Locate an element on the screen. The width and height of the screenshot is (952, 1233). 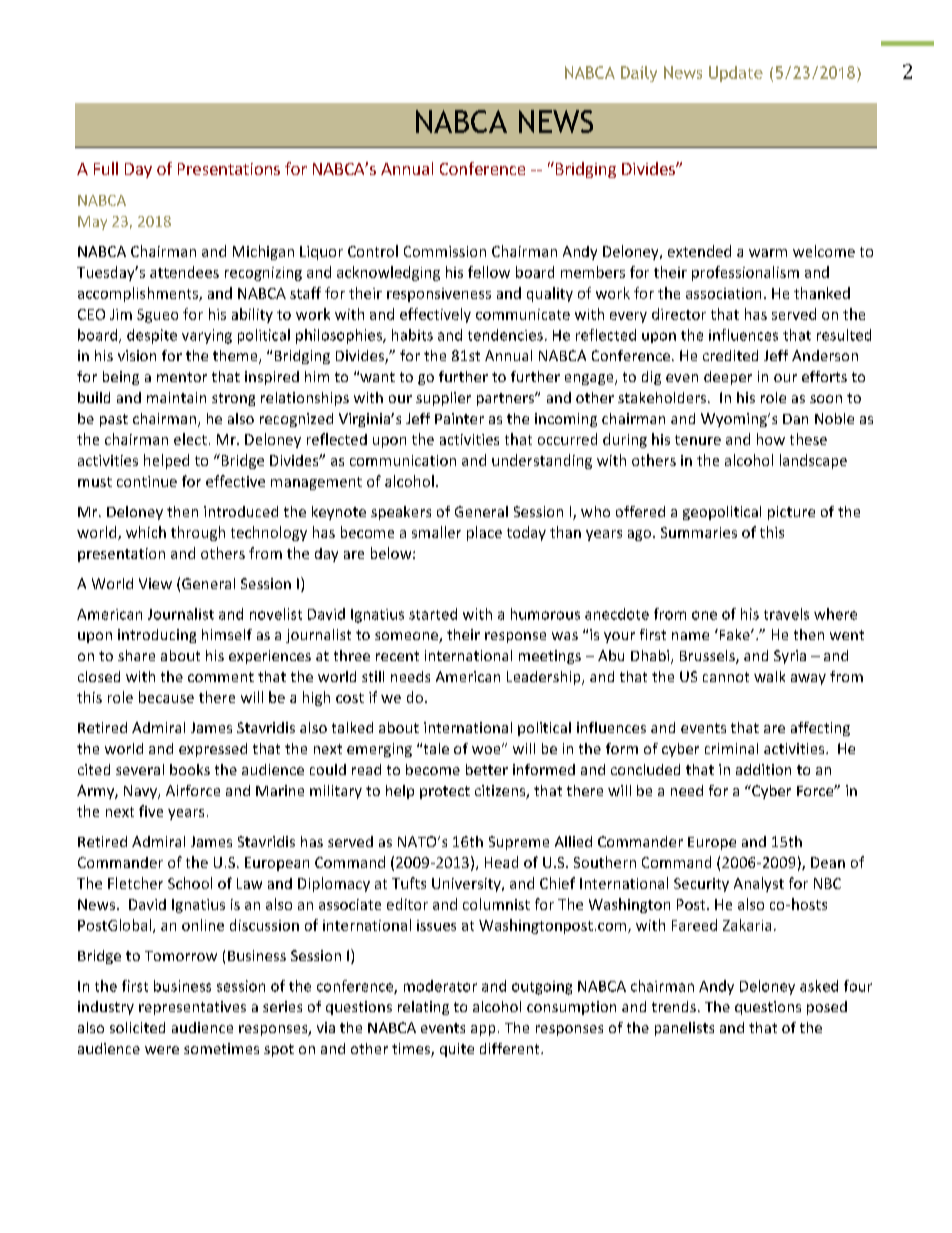
better is located at coordinates (487, 769).
